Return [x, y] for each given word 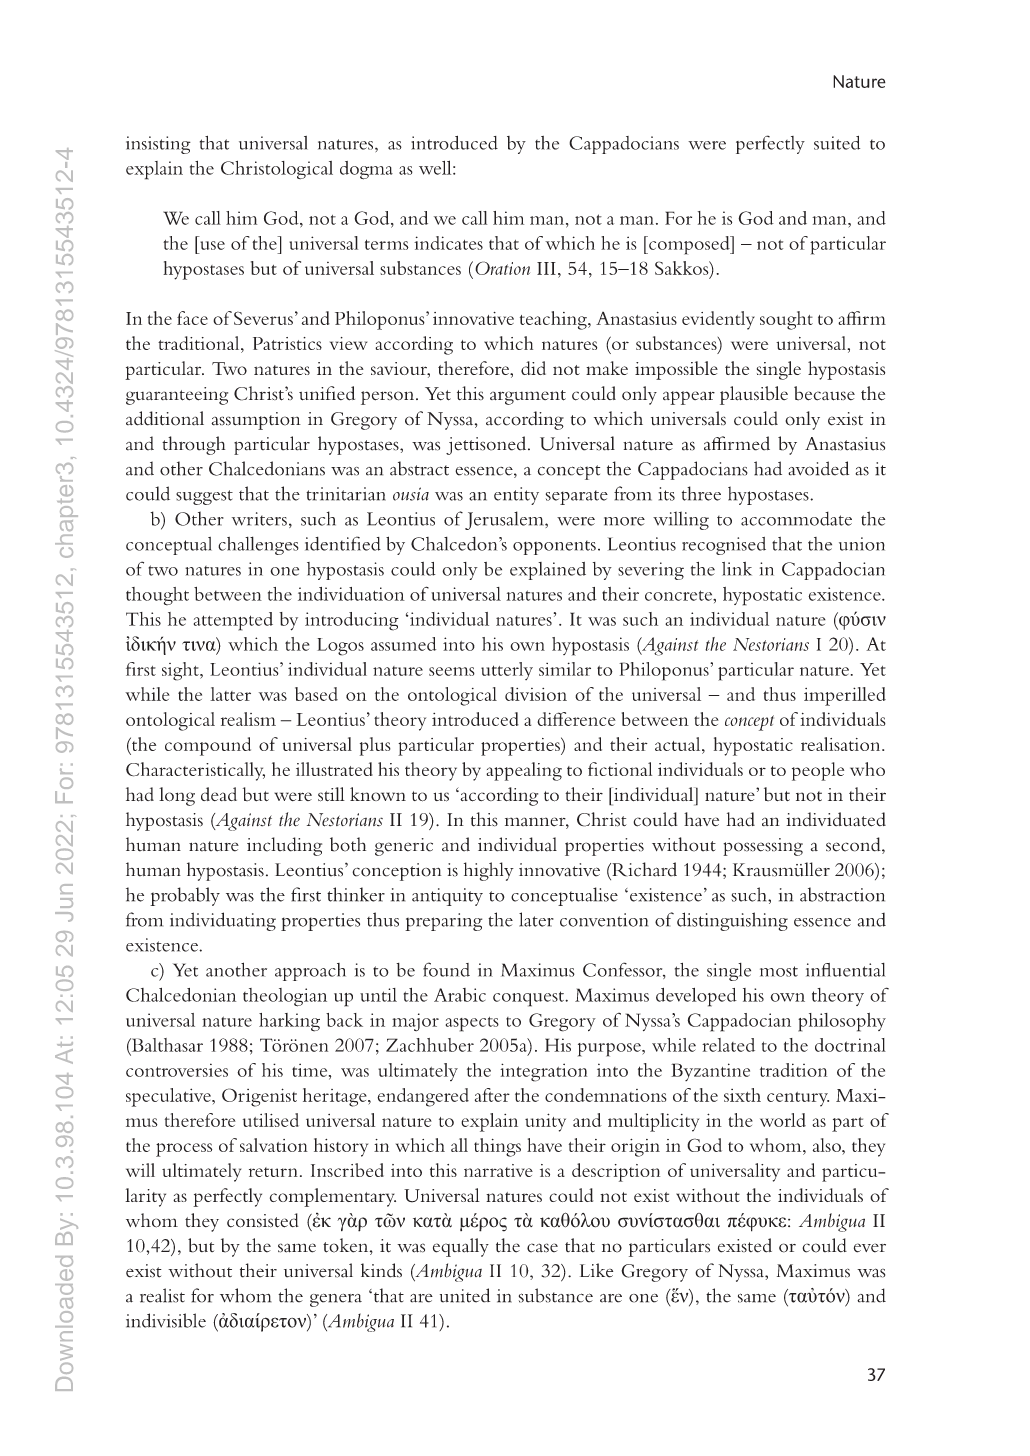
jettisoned [487, 445]
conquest [529, 999]
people [818, 771]
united [465, 1295]
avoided [818, 468]
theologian [285, 997]
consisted [263, 1220]
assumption [256, 421]
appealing [524, 771]
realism [248, 719]
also [828, 1145]
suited [837, 143]
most [779, 971]
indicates [448, 243]
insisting [158, 145]
